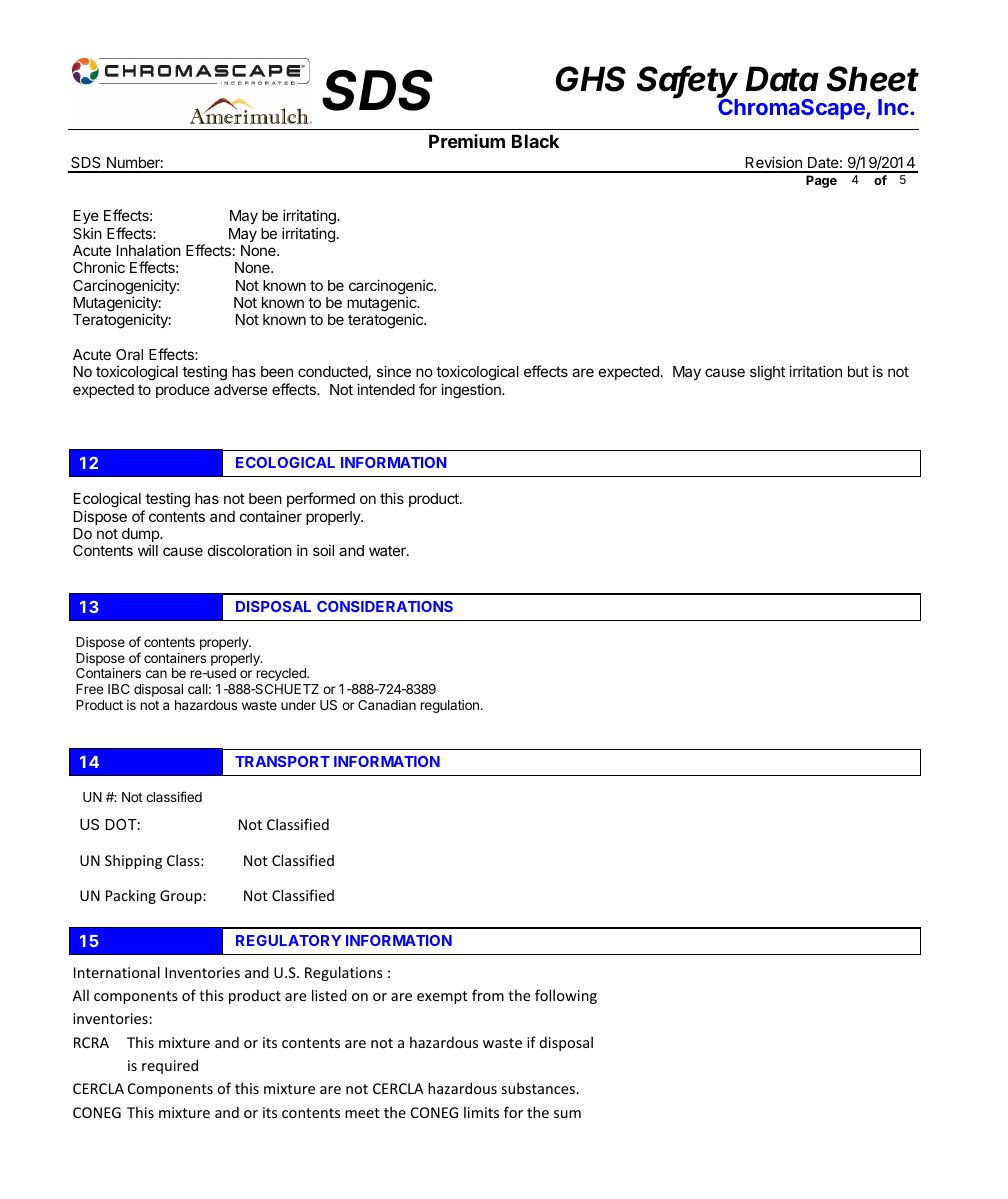 Image resolution: width=1008 pixels, height=1199 pixels. What do you see at coordinates (388, 550) in the screenshot?
I see `water` at bounding box center [388, 550].
